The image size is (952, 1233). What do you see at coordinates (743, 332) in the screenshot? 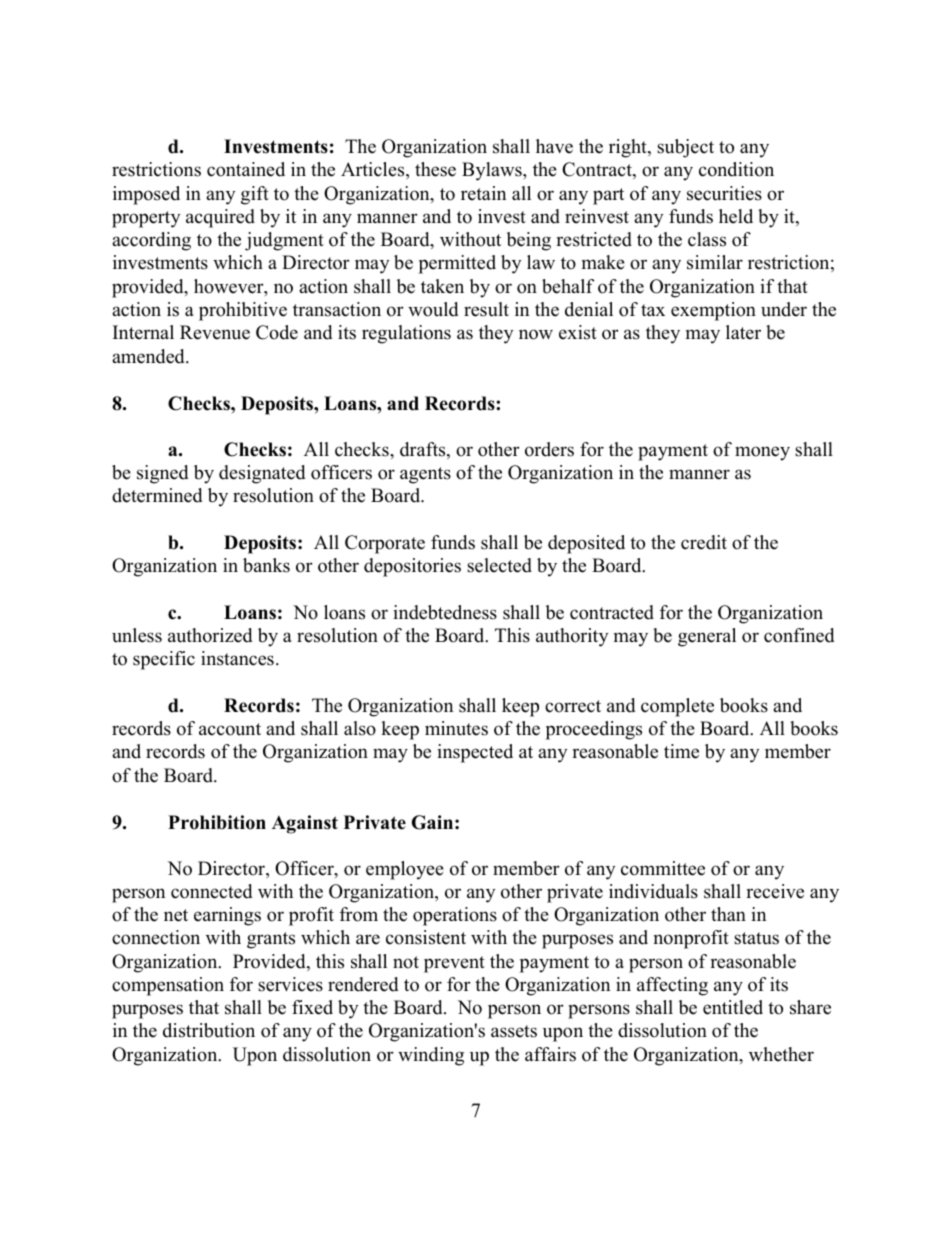
I see `later` at bounding box center [743, 332].
